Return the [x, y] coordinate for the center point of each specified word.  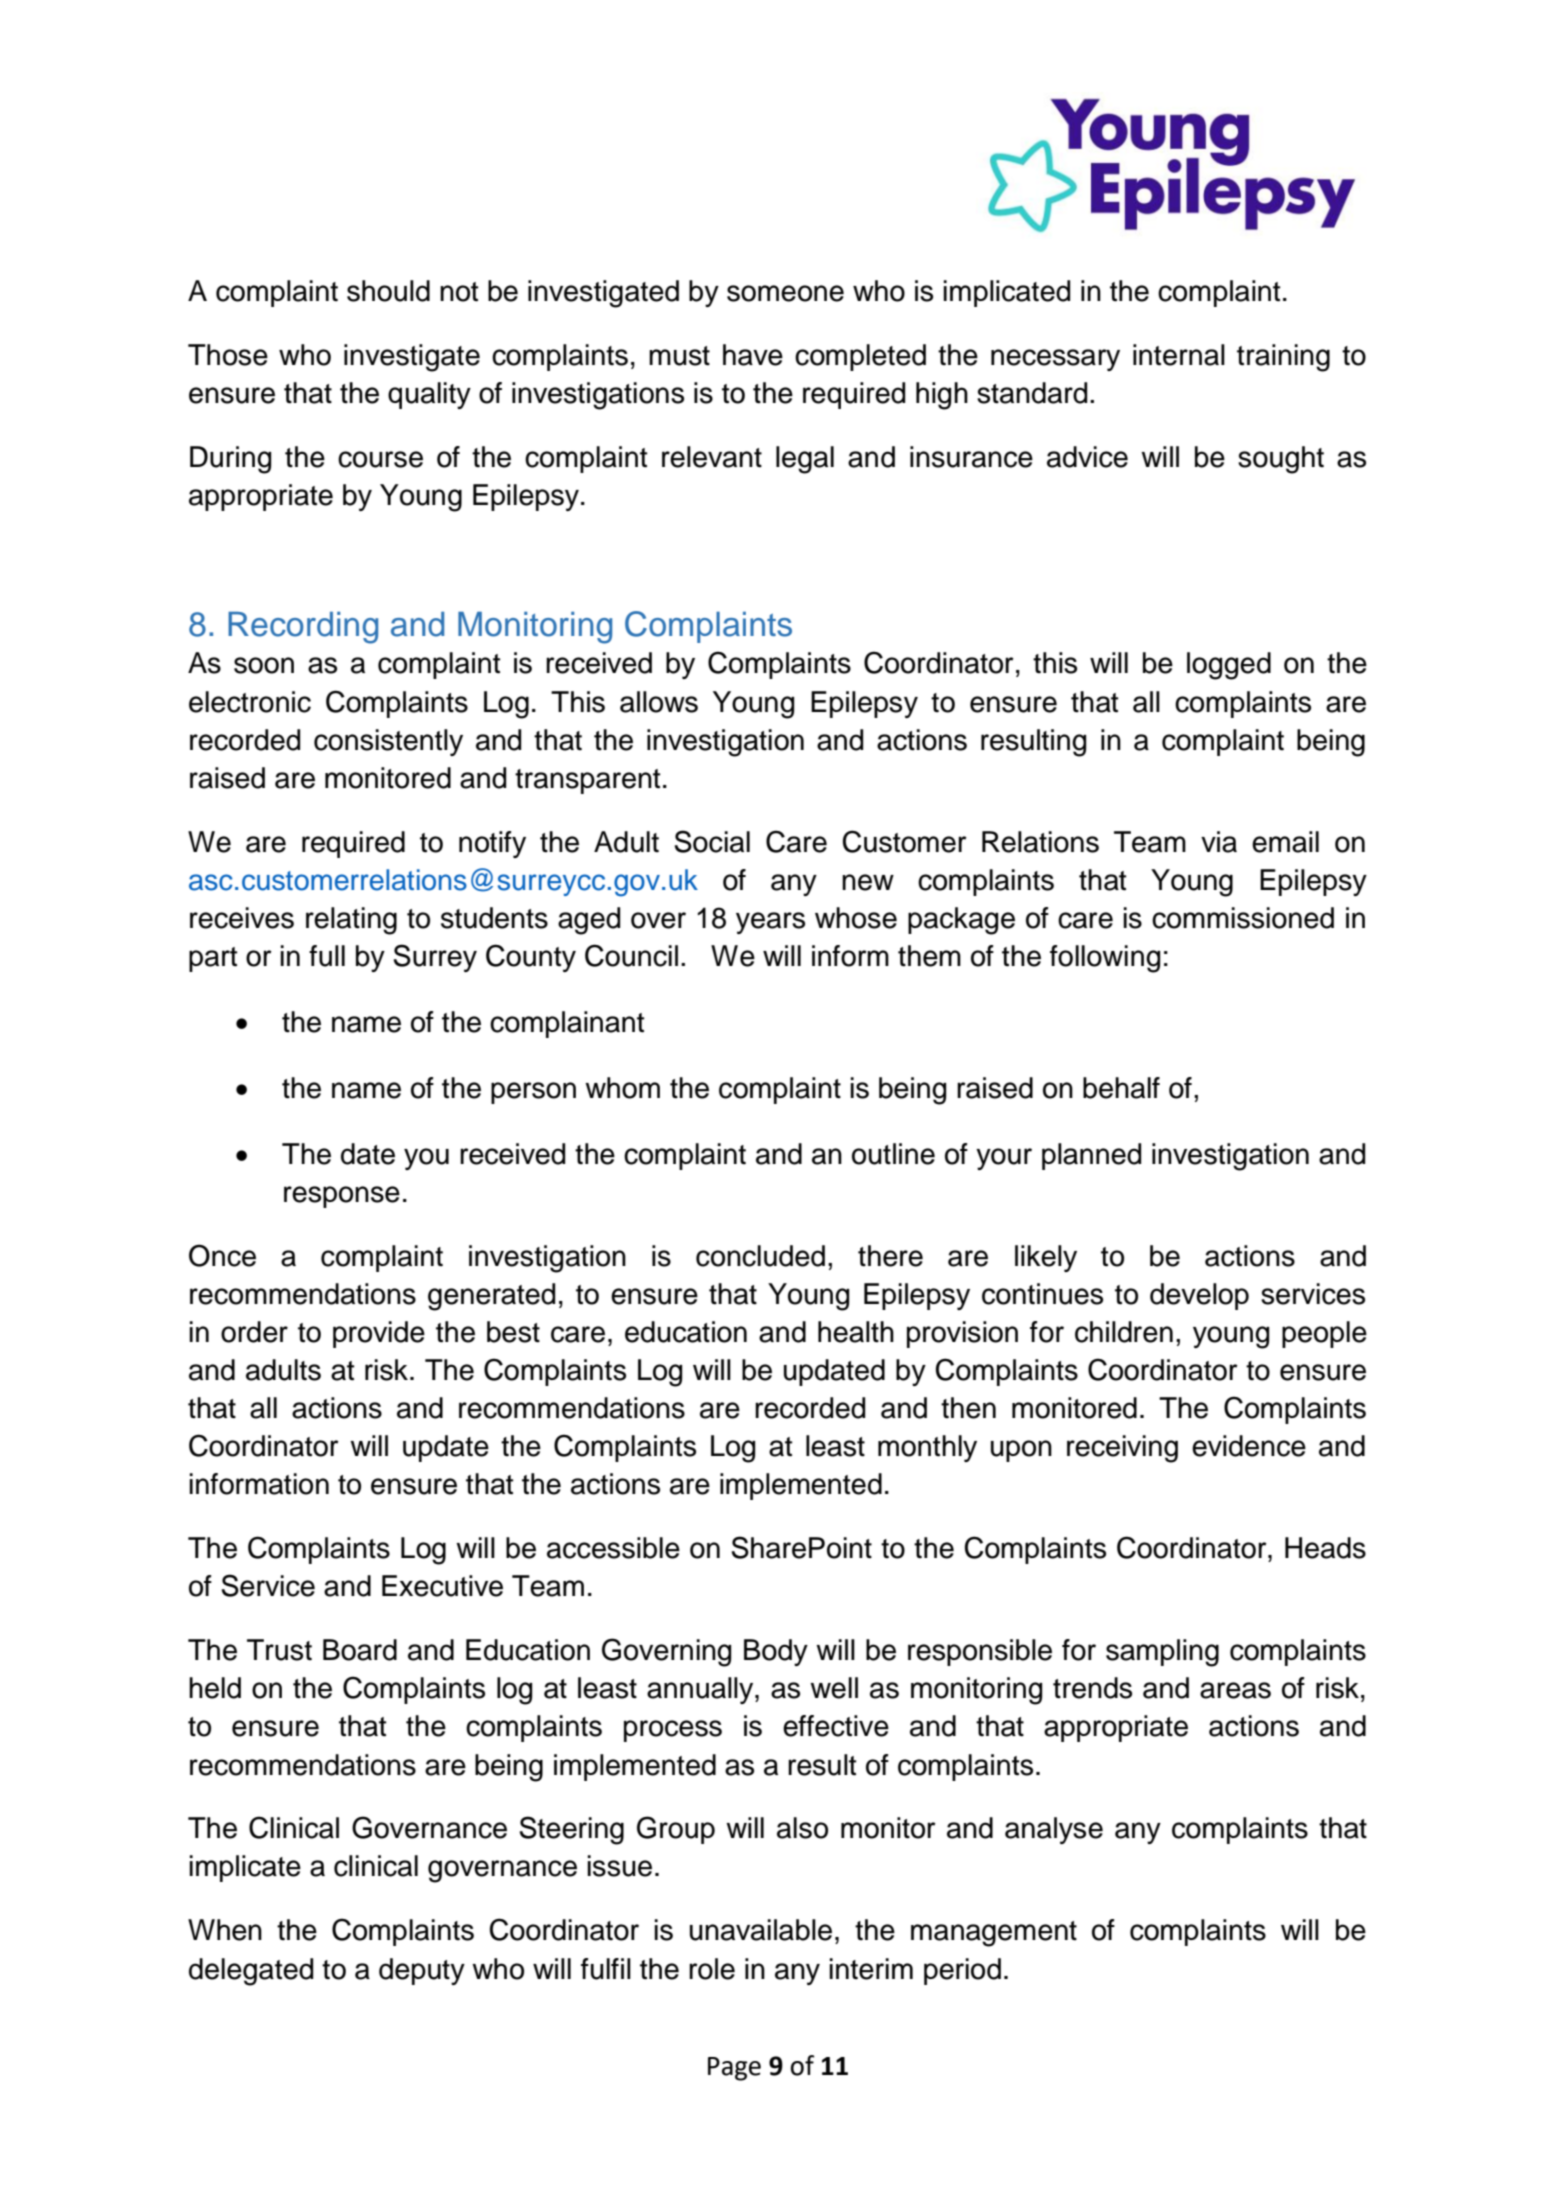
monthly [927, 1448]
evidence [1249, 1446]
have [753, 355]
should [388, 291]
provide [379, 1334]
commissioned [1243, 918]
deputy [422, 1971]
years [770, 923]
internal [1179, 355]
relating [351, 921]
